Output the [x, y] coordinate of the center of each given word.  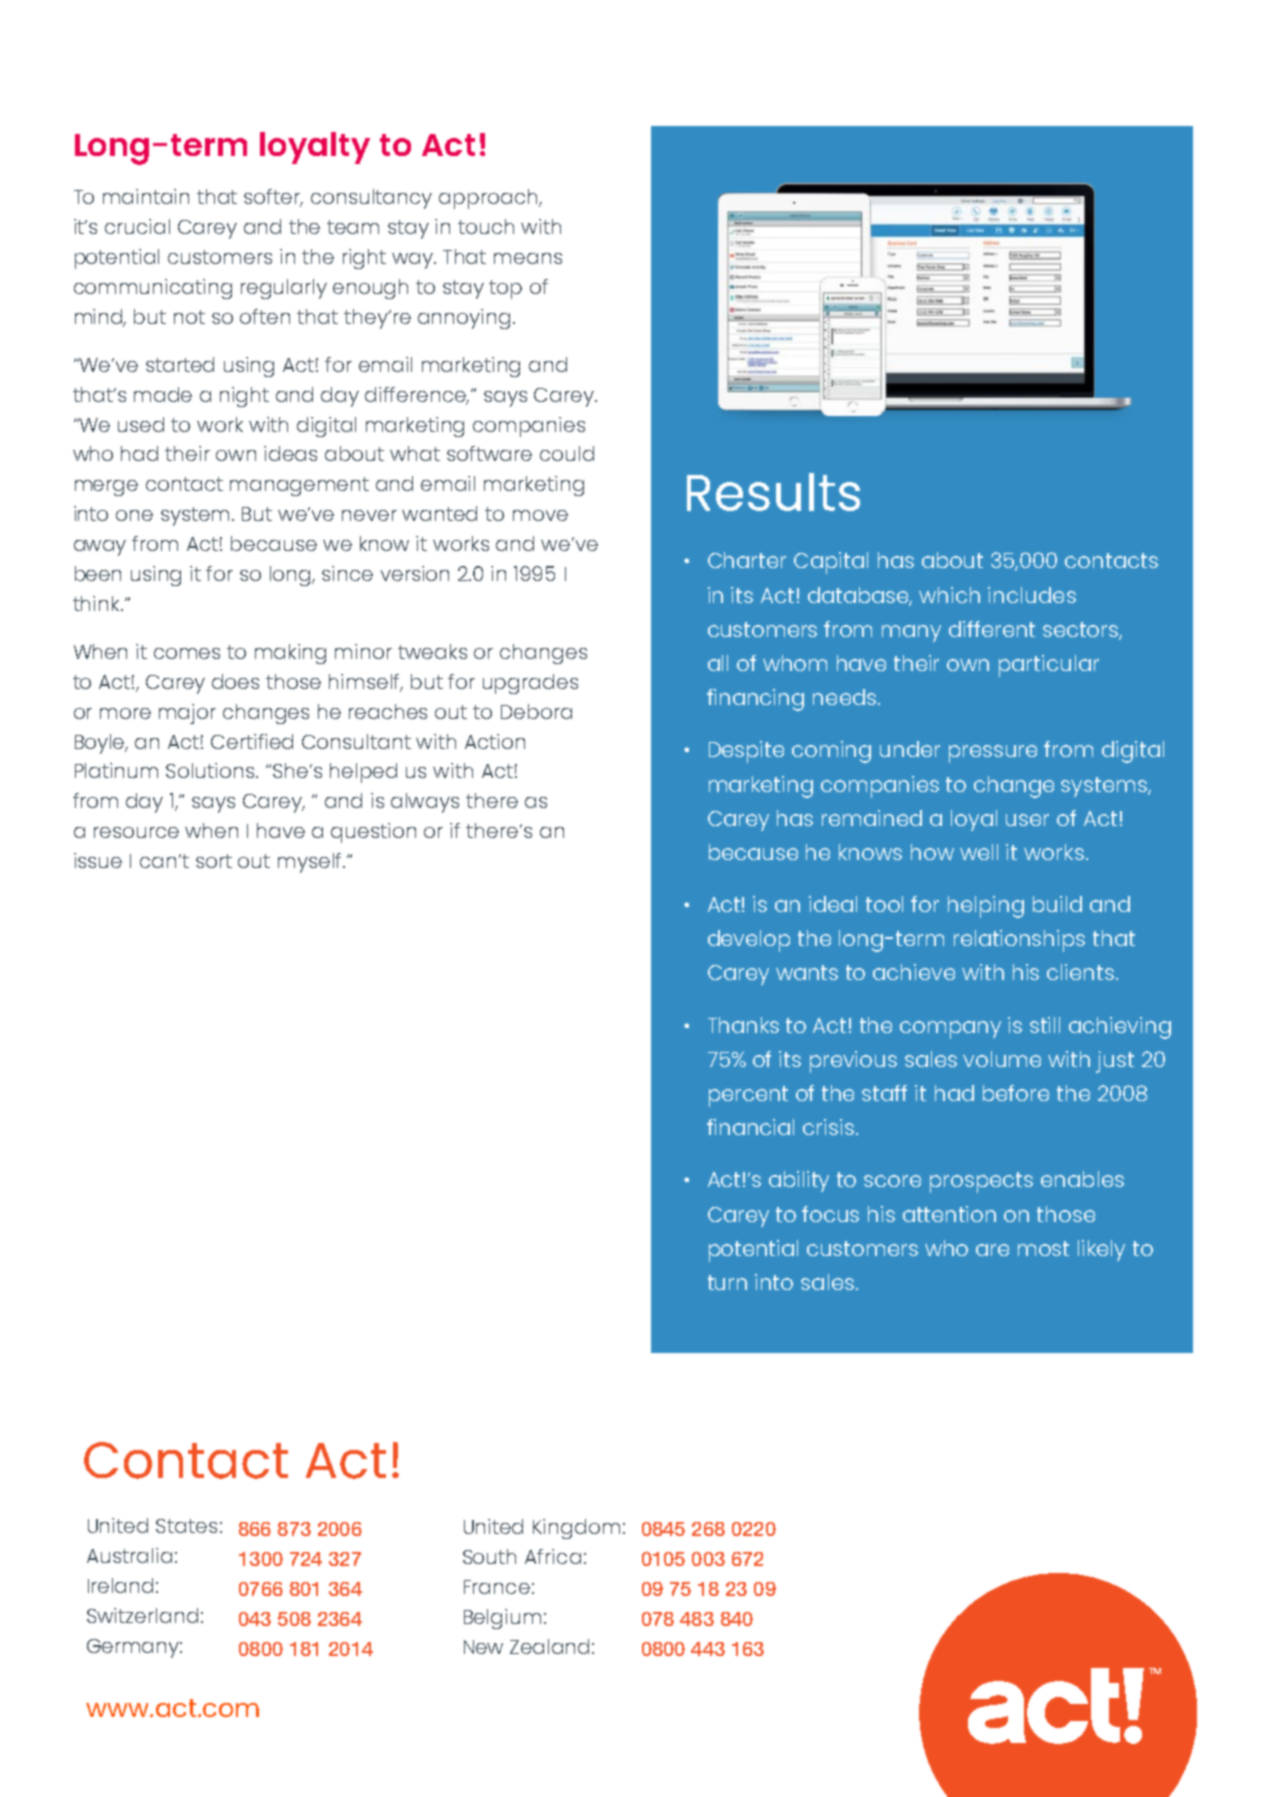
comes [187, 653]
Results [773, 492]
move [540, 515]
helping [986, 907]
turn [727, 1282]
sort [214, 861]
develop [749, 941]
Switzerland [142, 1615]
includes [1032, 595]
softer [273, 198]
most [1043, 1248]
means [528, 258]
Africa [553, 1556]
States [186, 1526]
